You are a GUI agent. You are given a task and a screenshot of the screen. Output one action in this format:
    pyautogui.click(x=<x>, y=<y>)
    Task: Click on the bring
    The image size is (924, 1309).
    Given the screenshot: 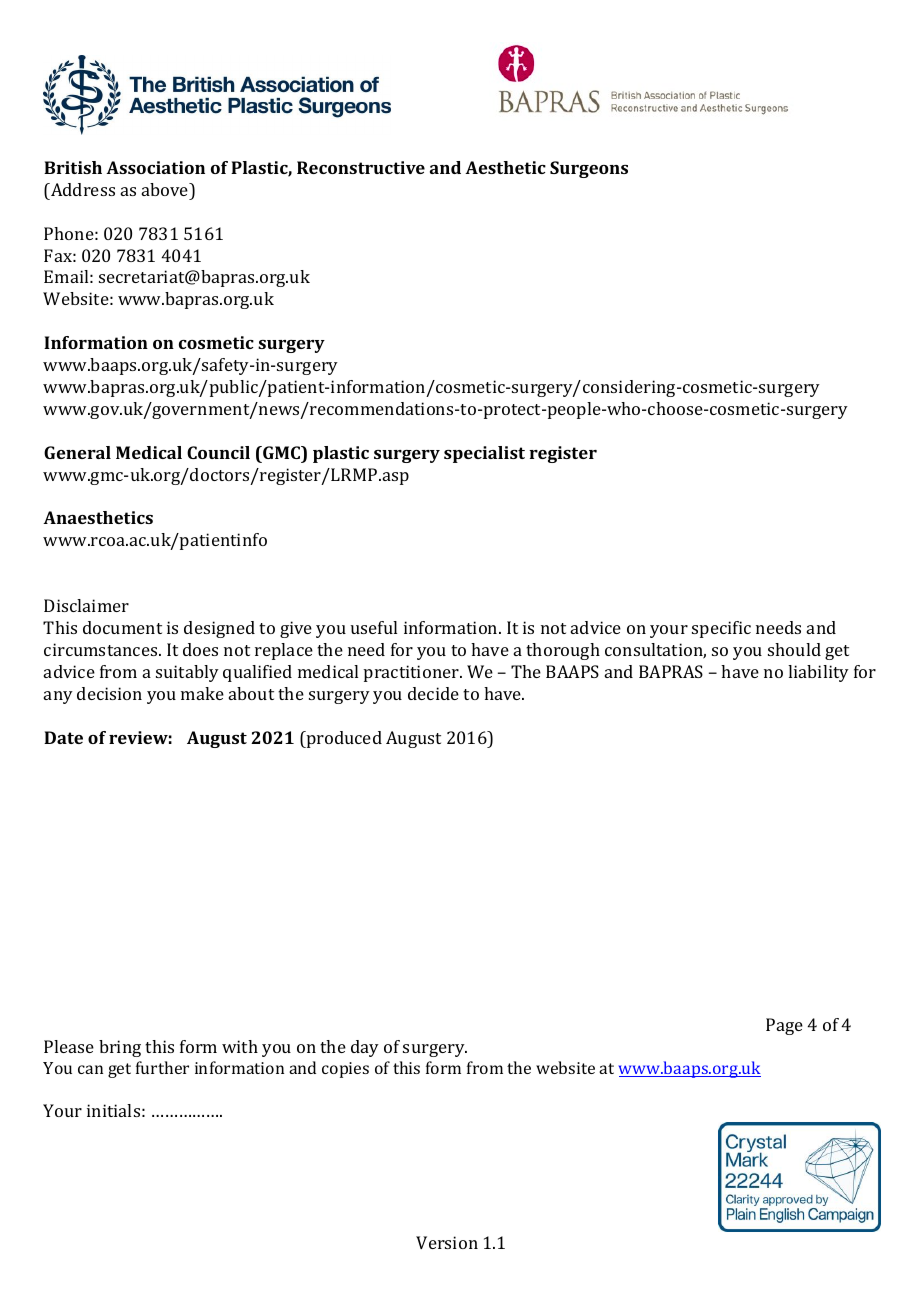 What is the action you would take?
    pyautogui.click(x=120, y=1048)
